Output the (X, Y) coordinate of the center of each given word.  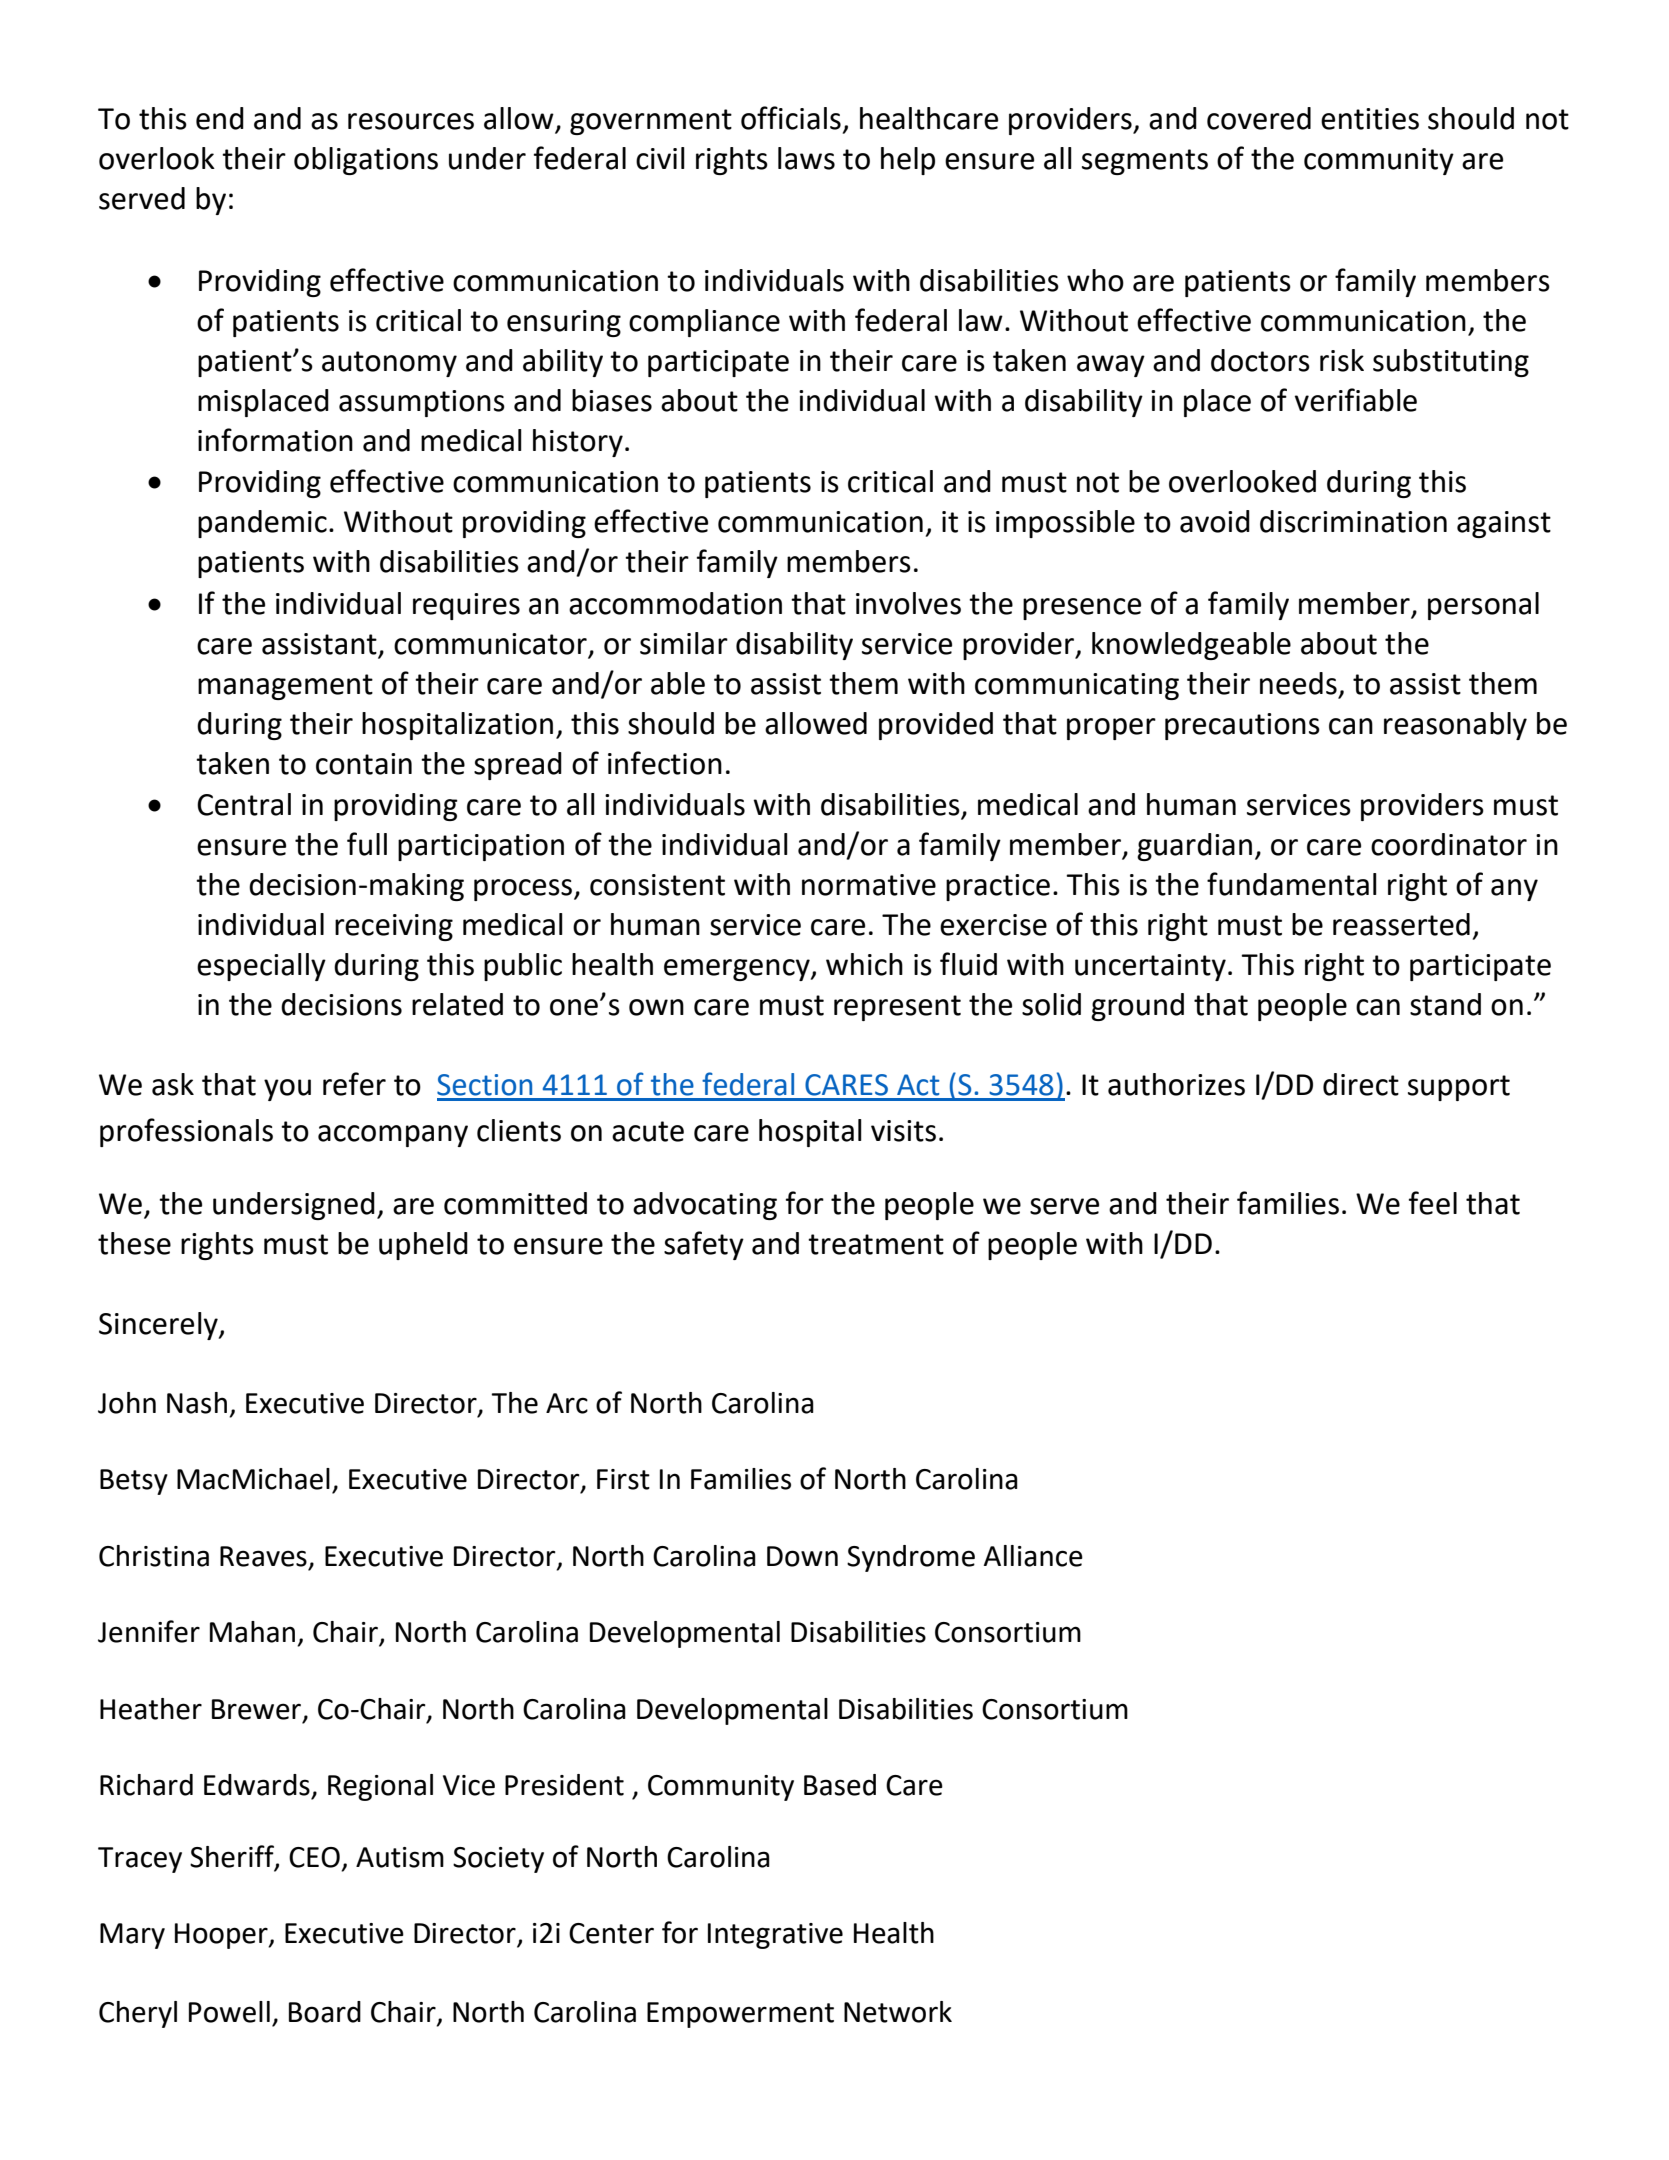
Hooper (222, 1936)
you (287, 1090)
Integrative (775, 1936)
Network (898, 2012)
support (1459, 1088)
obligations (366, 161)
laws (806, 158)
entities (1370, 119)
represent (897, 1008)
